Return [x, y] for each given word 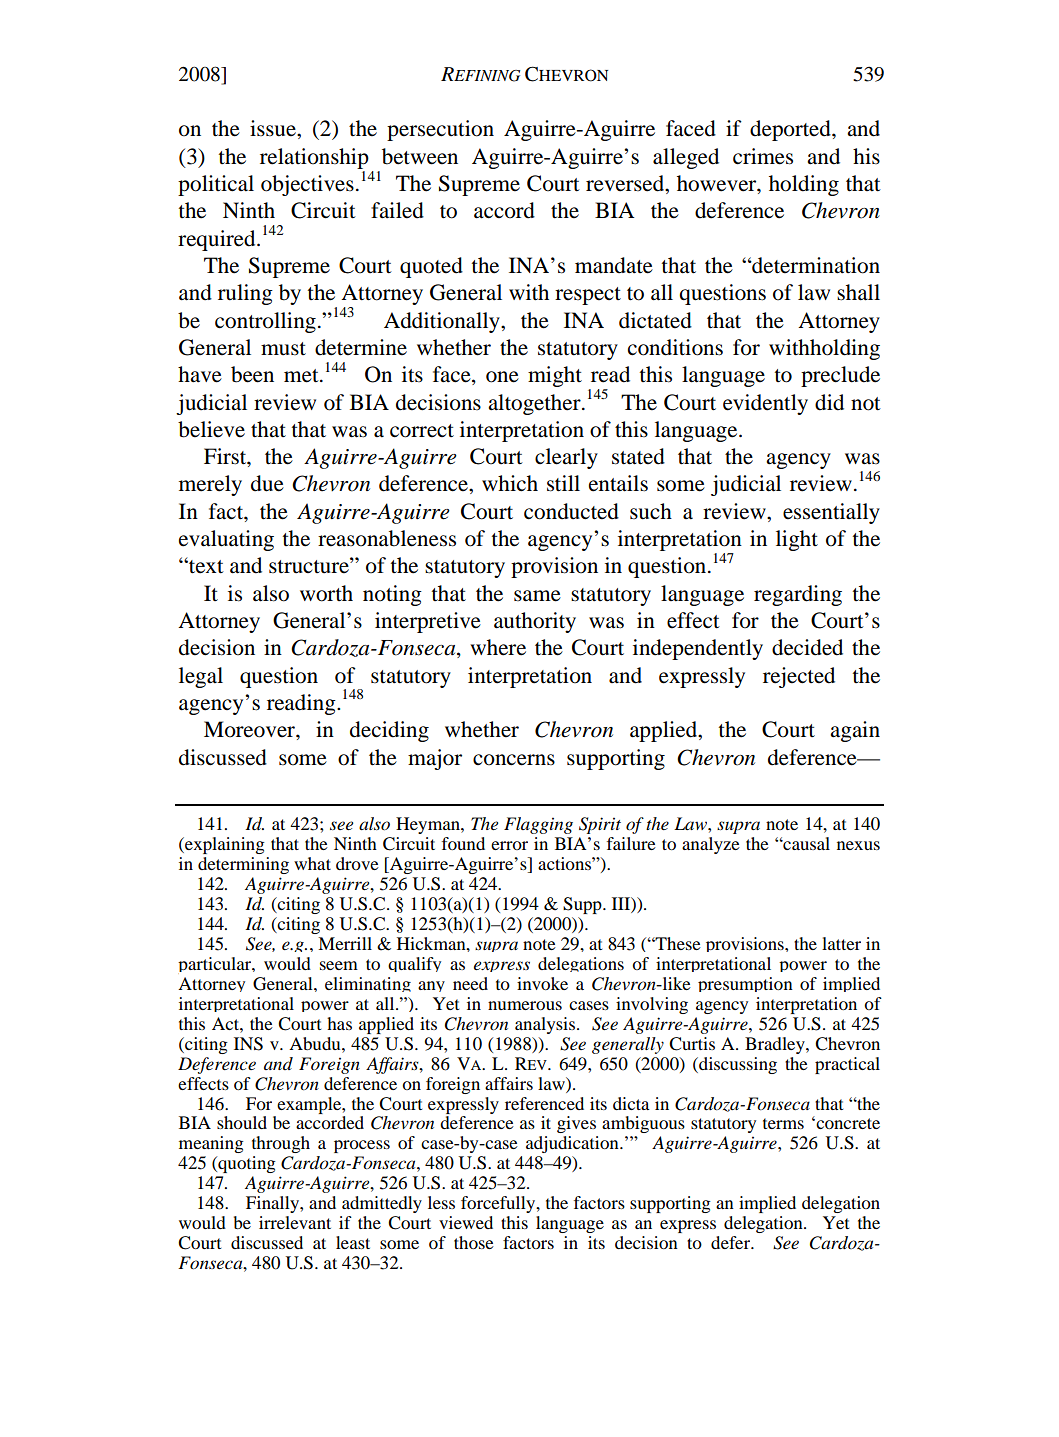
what [312, 863]
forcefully [499, 1204]
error [509, 845]
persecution [440, 130]
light [797, 540]
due [267, 483]
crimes [763, 156]
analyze [711, 845]
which [510, 483]
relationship [314, 158]
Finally [273, 1204]
